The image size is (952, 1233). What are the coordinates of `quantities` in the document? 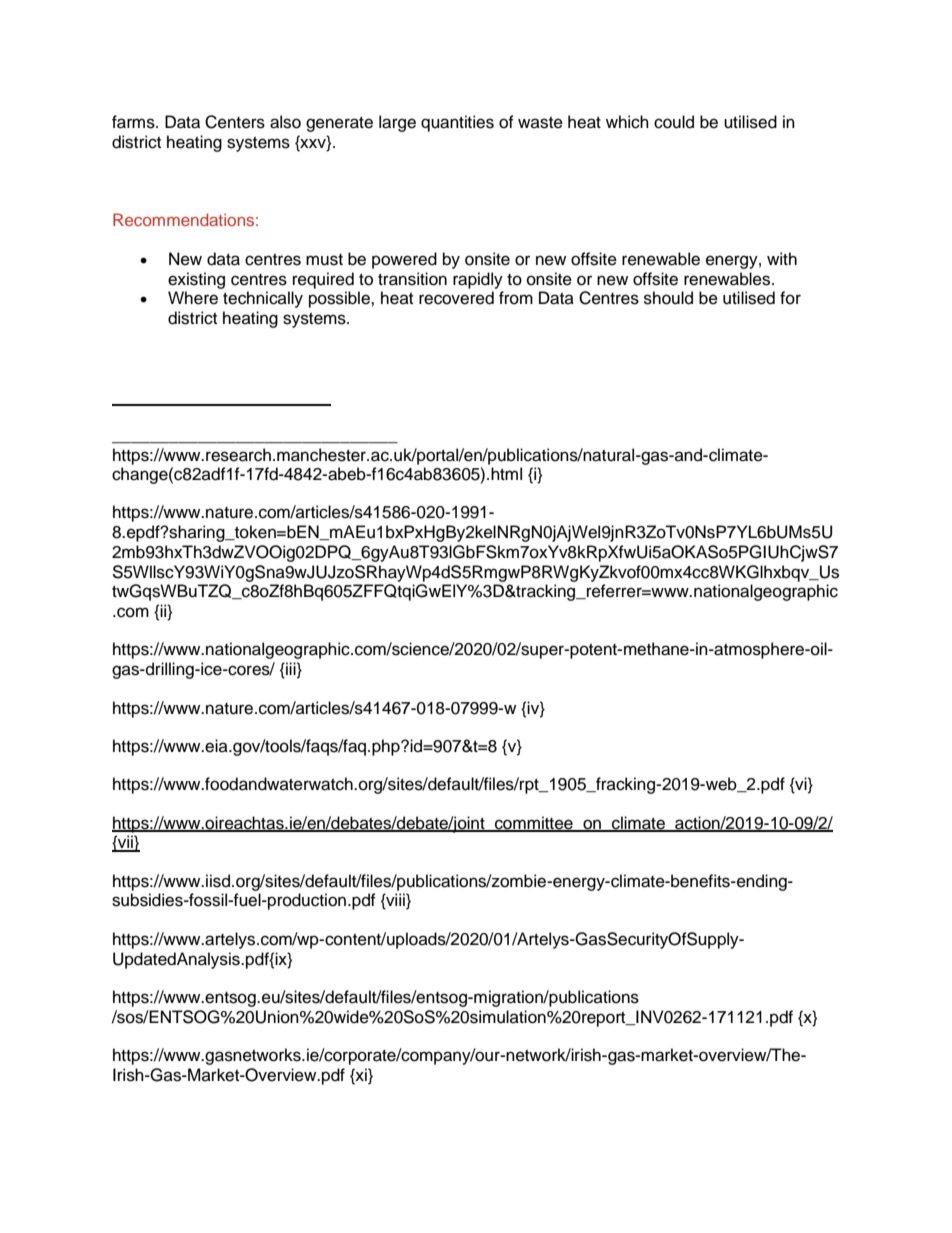 It's located at (457, 123).
